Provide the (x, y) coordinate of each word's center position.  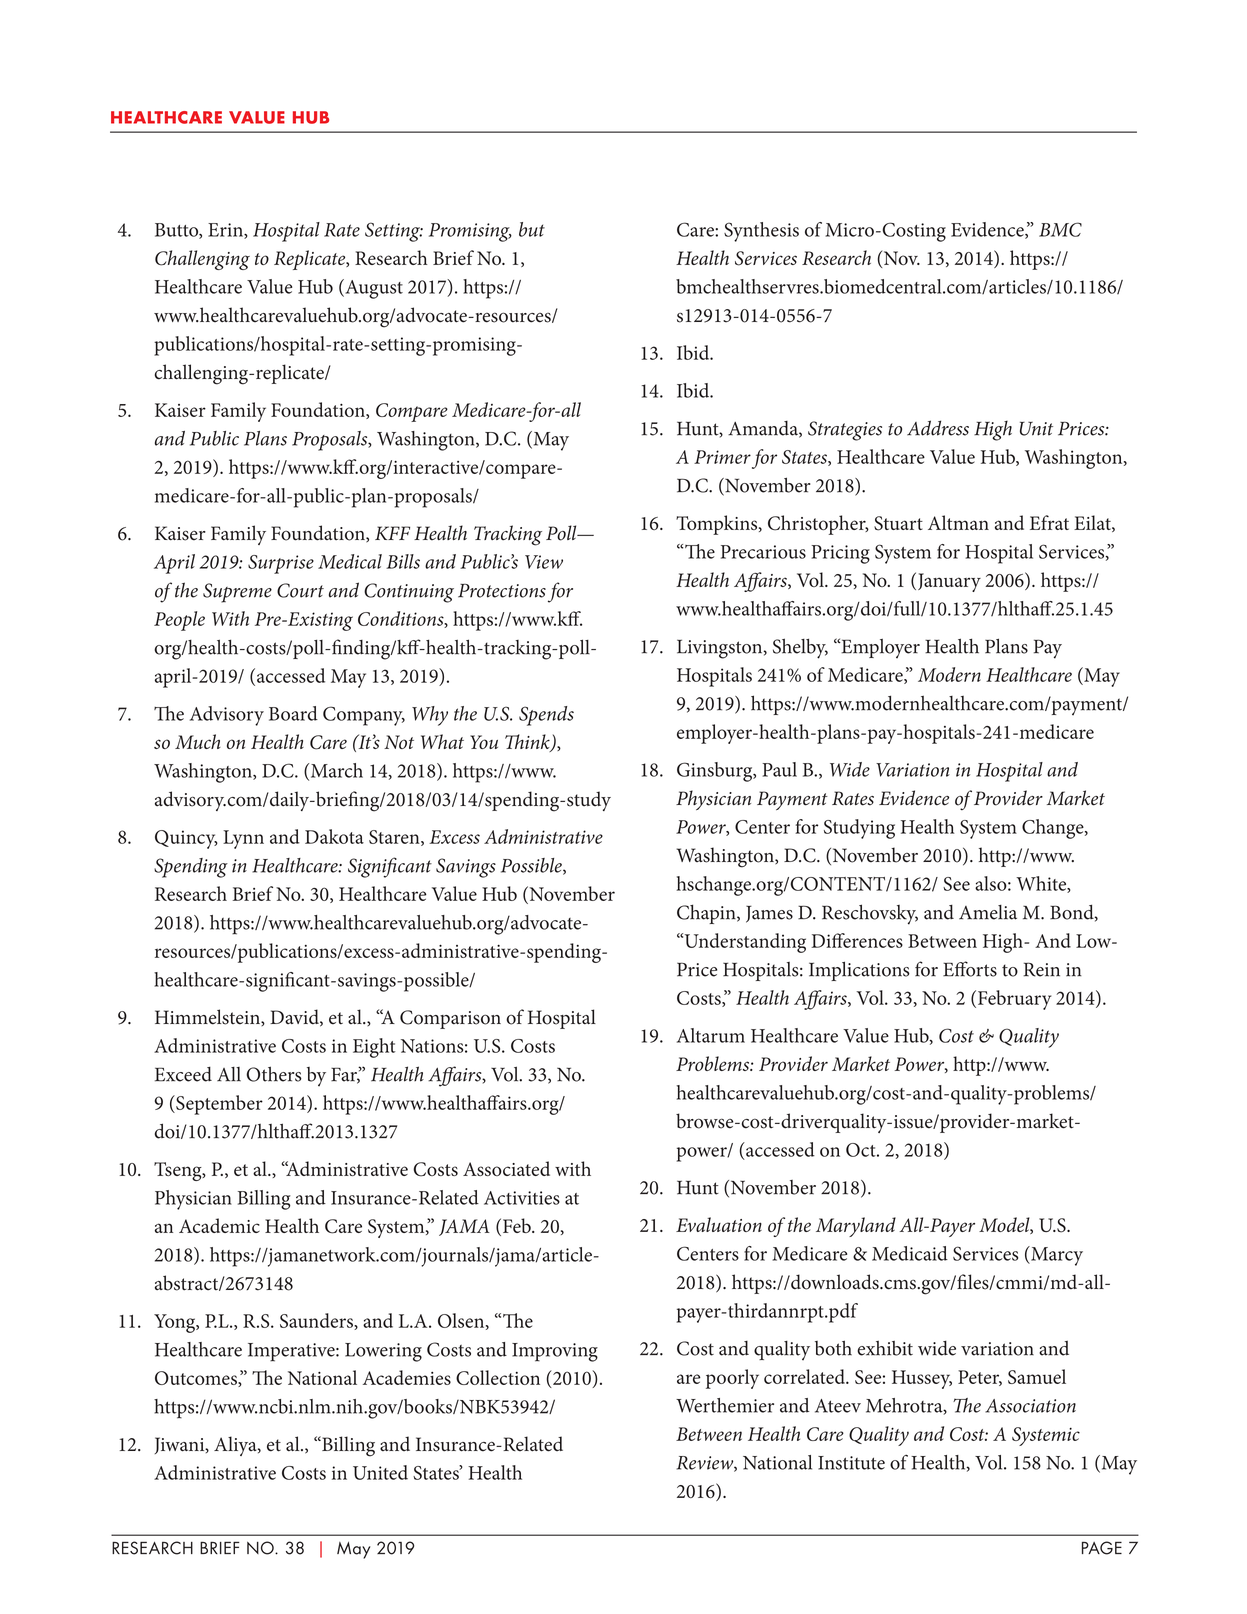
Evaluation (719, 1224)
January (949, 582)
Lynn (243, 839)
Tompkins (718, 525)
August (373, 289)
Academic (219, 1225)
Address (938, 428)
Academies (407, 1377)
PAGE (1102, 1548)
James (769, 914)
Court (300, 590)
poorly (732, 1379)
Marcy (1056, 1256)
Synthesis (761, 232)
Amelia (988, 912)
